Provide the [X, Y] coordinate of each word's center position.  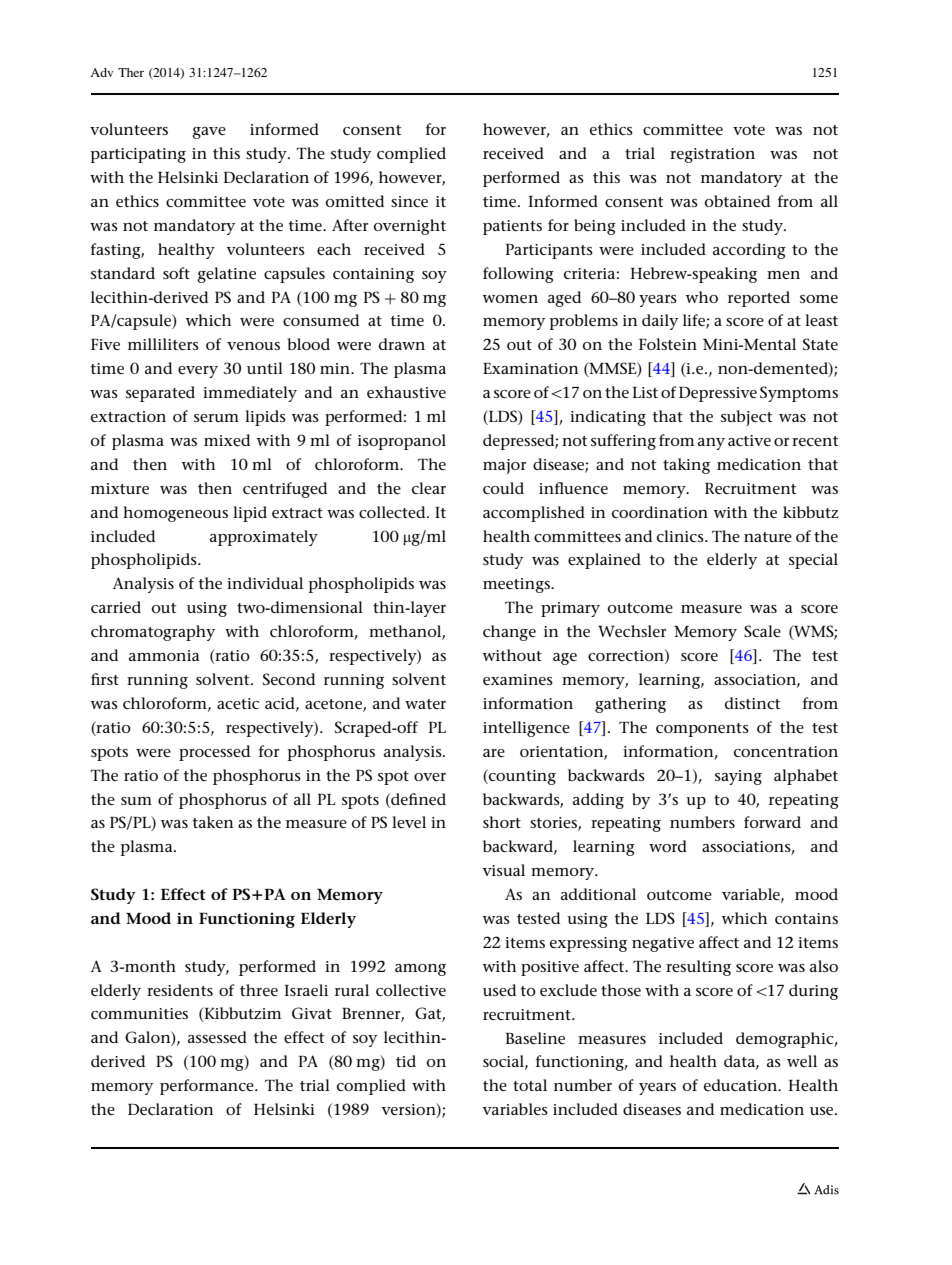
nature [768, 537]
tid [406, 1061]
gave [209, 133]
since [409, 201]
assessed [217, 1037]
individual [265, 583]
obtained [737, 201]
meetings [517, 585]
